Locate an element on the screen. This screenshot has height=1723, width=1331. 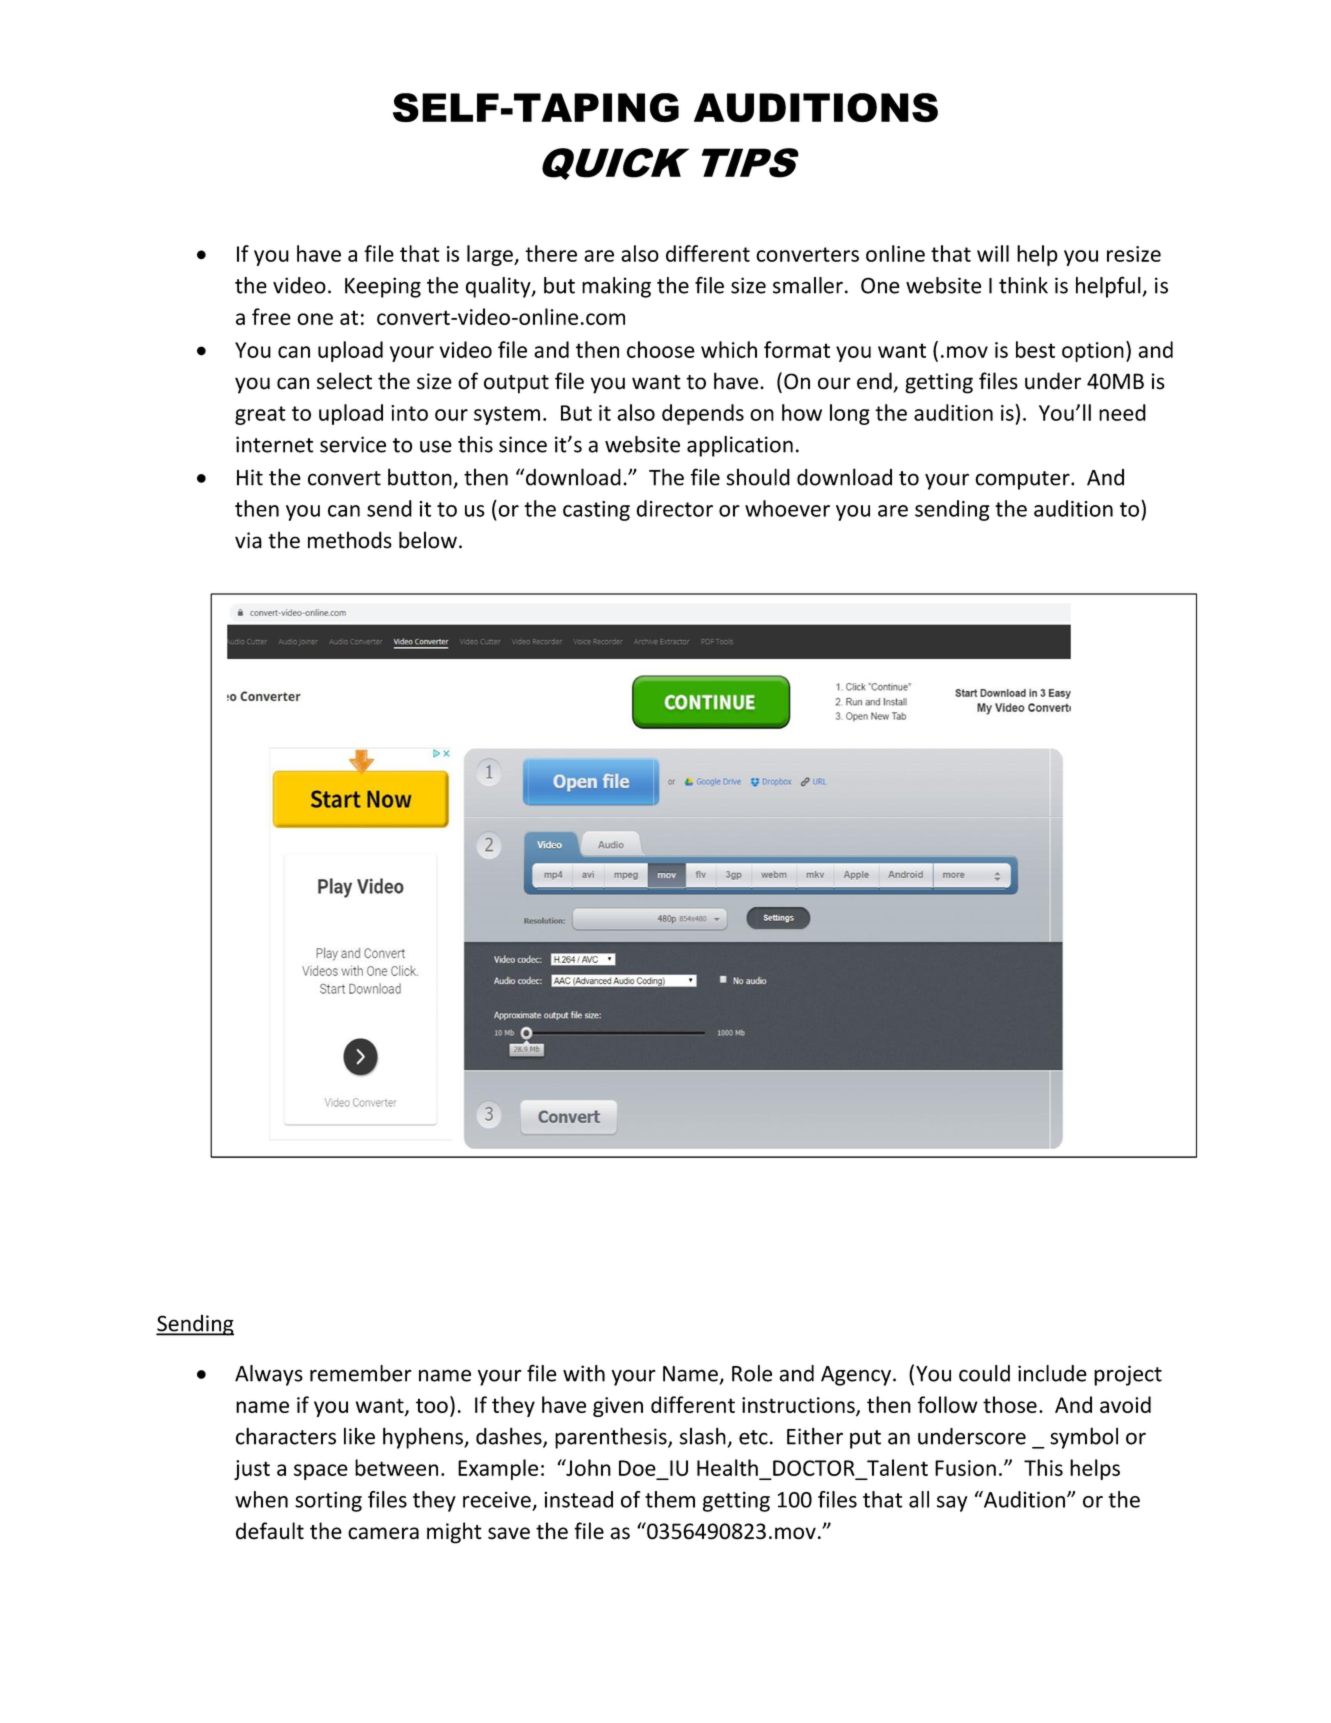
making is located at coordinates (616, 287).
